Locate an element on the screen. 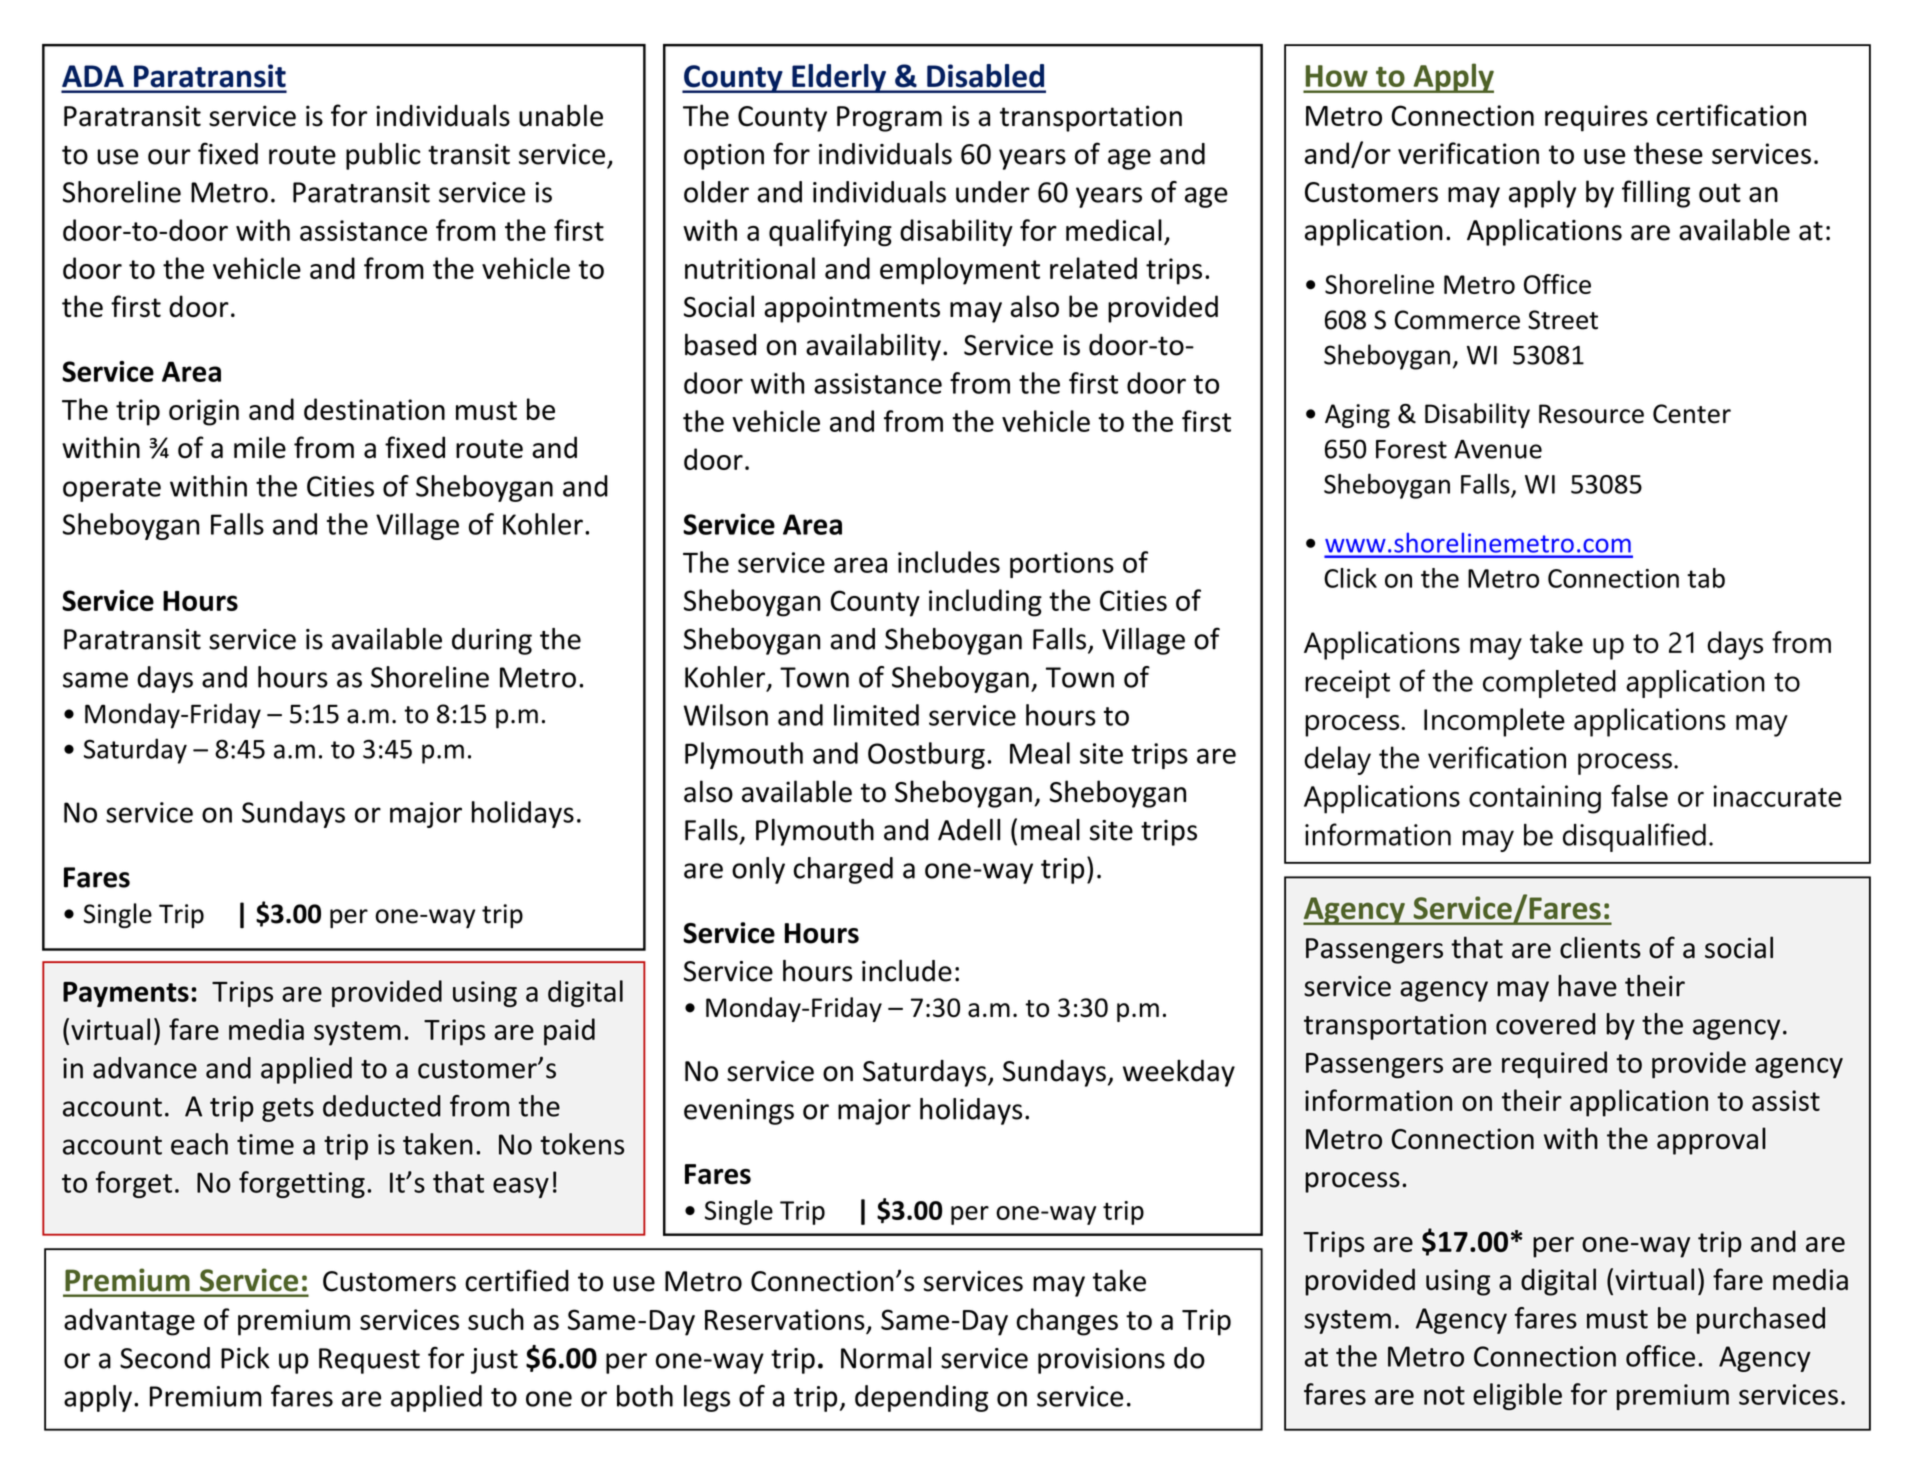 The image size is (1906, 1473). public is located at coordinates (383, 156).
